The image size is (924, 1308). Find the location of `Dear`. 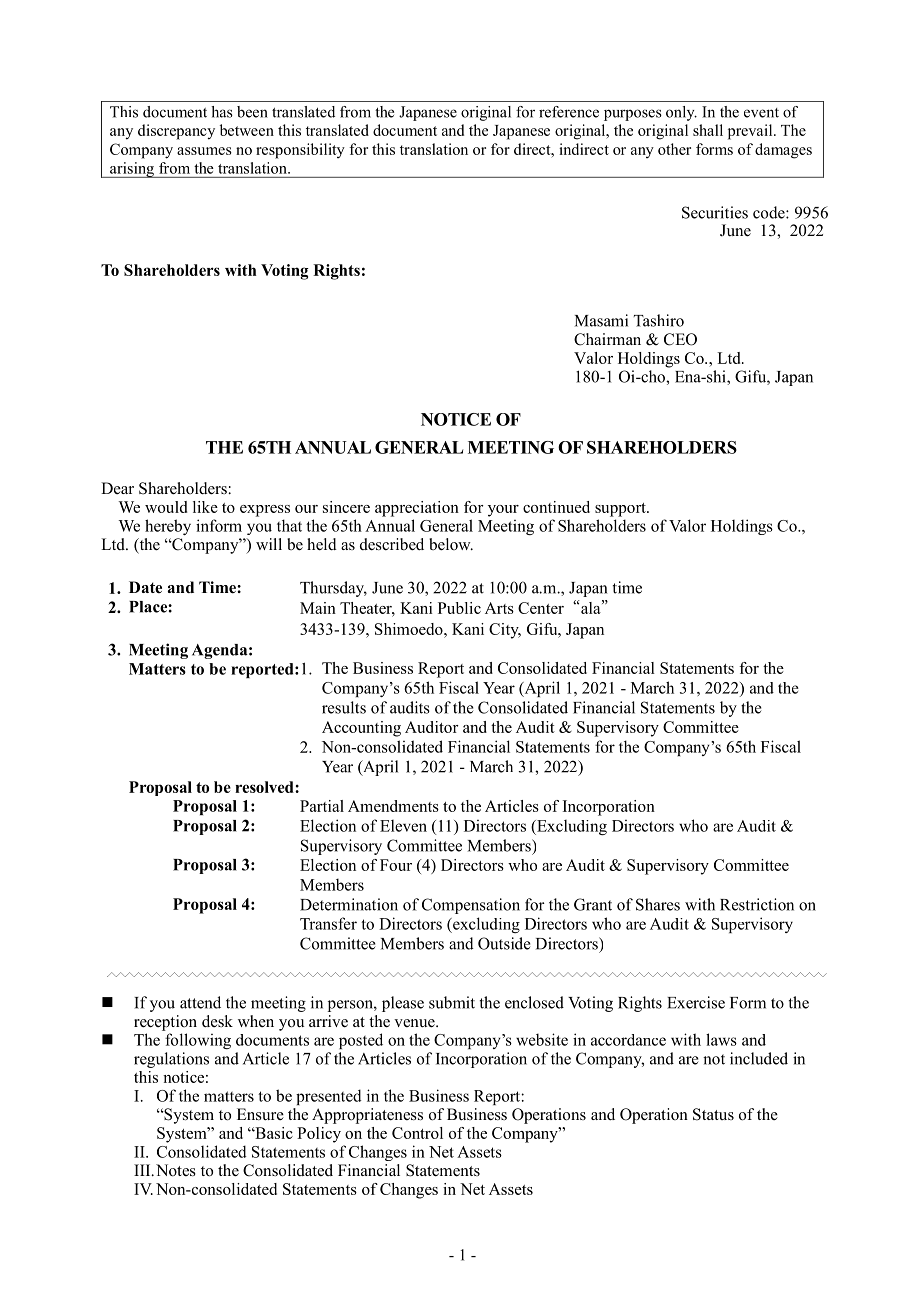

Dear is located at coordinates (117, 488).
